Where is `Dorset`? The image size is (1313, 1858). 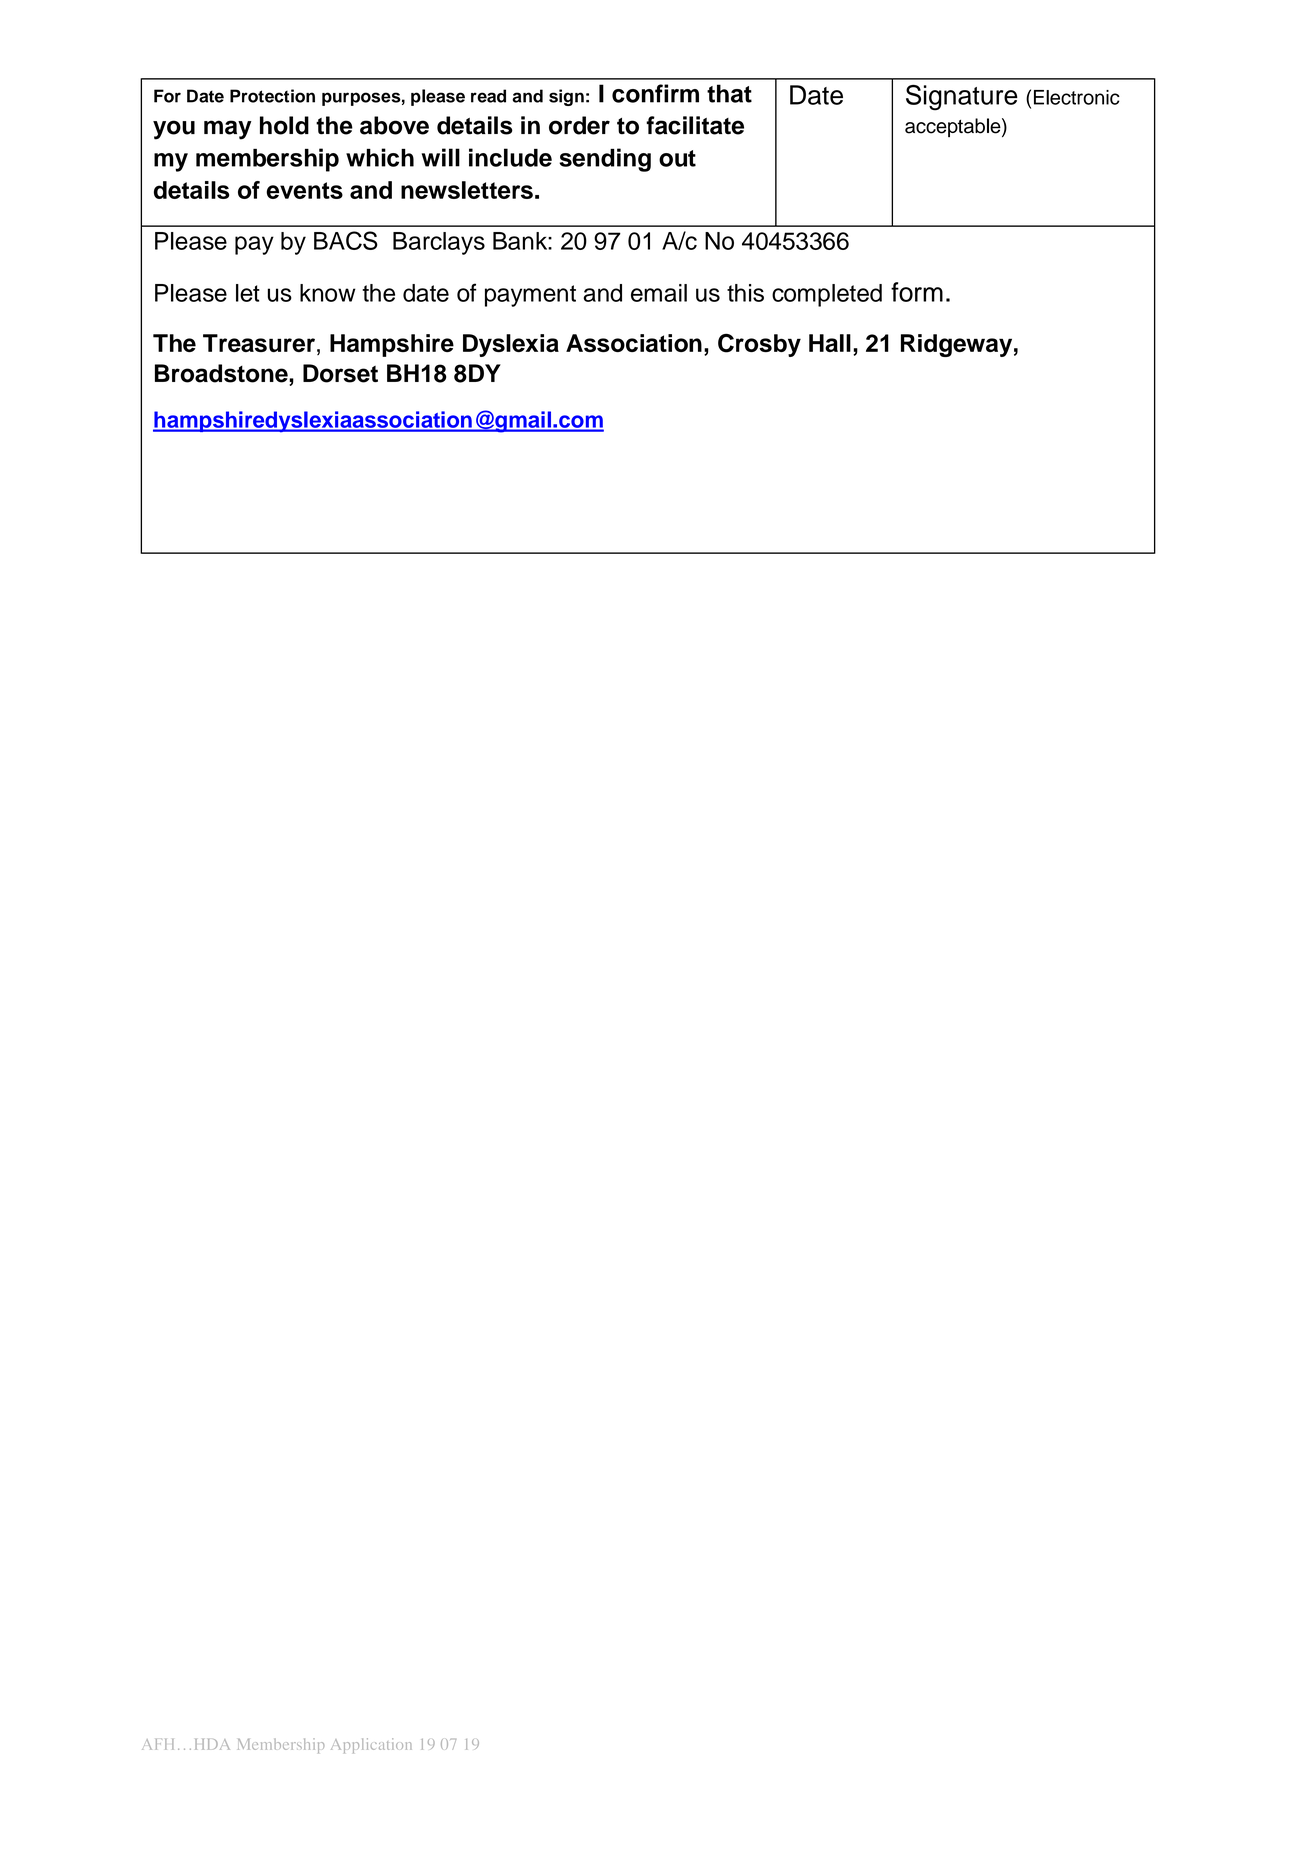
Dorset is located at coordinates (340, 373).
